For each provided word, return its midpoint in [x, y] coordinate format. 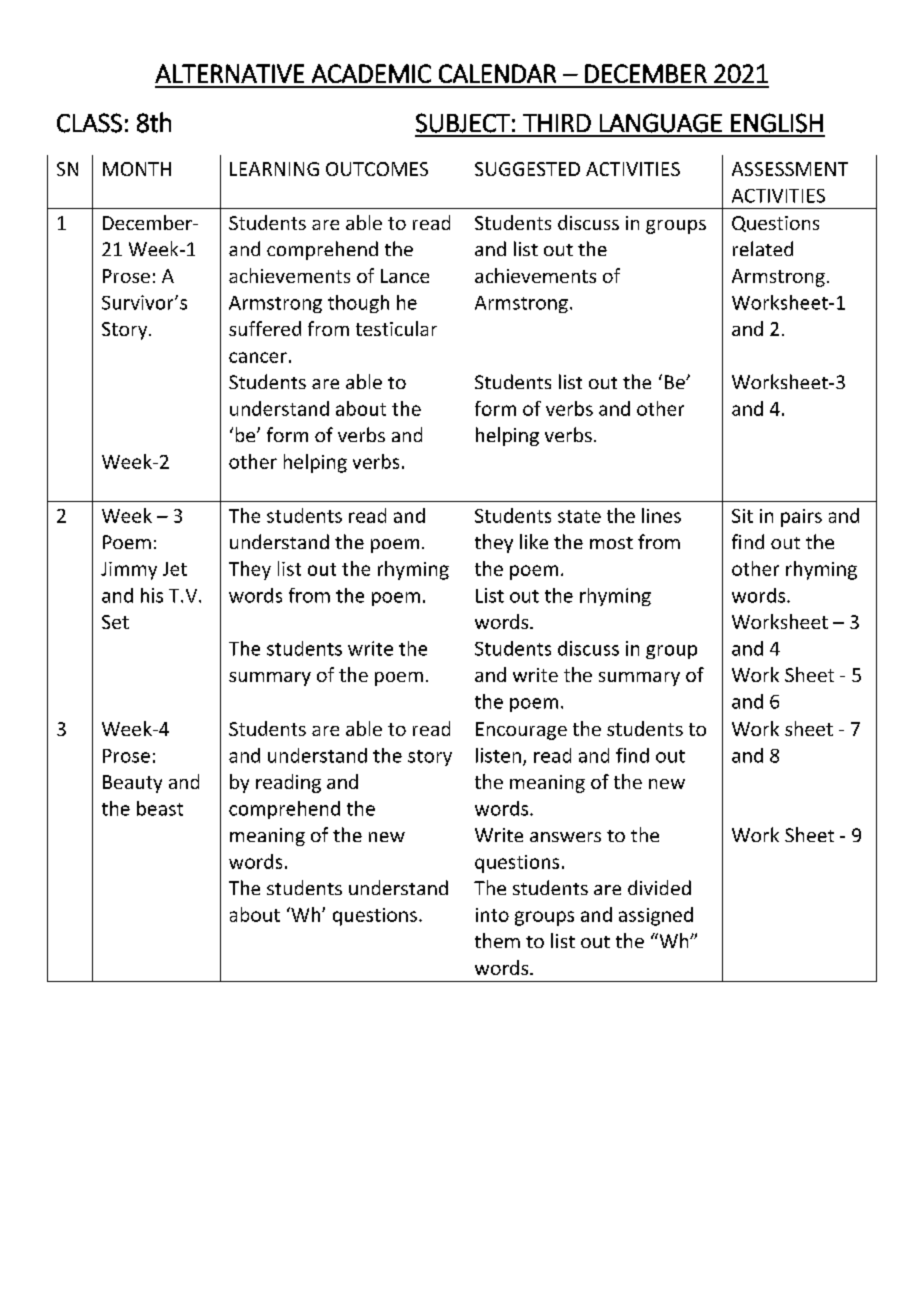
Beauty [132, 784]
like [534, 541]
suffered [265, 328]
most [611, 543]
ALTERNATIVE [229, 73]
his [152, 595]
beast [160, 808]
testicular [396, 328]
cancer [258, 357]
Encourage [521, 731]
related [763, 248]
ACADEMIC [371, 73]
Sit [742, 516]
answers [565, 837]
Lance [405, 276]
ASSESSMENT [790, 169]
